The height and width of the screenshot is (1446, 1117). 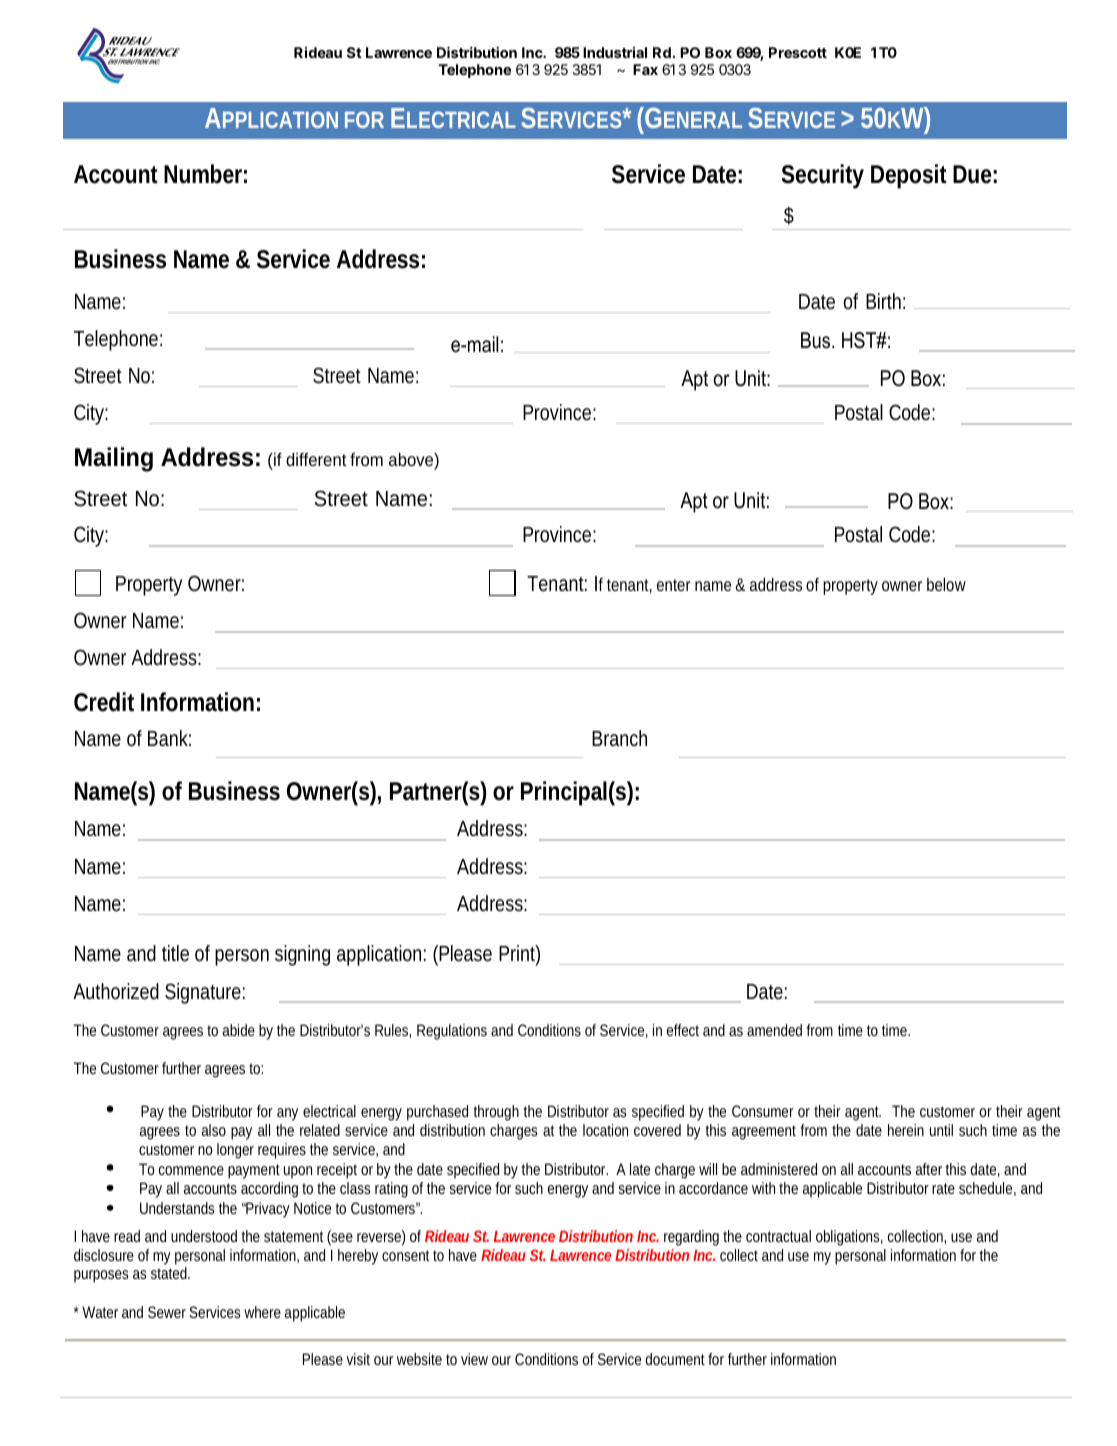 I want to click on different, so click(x=316, y=459).
